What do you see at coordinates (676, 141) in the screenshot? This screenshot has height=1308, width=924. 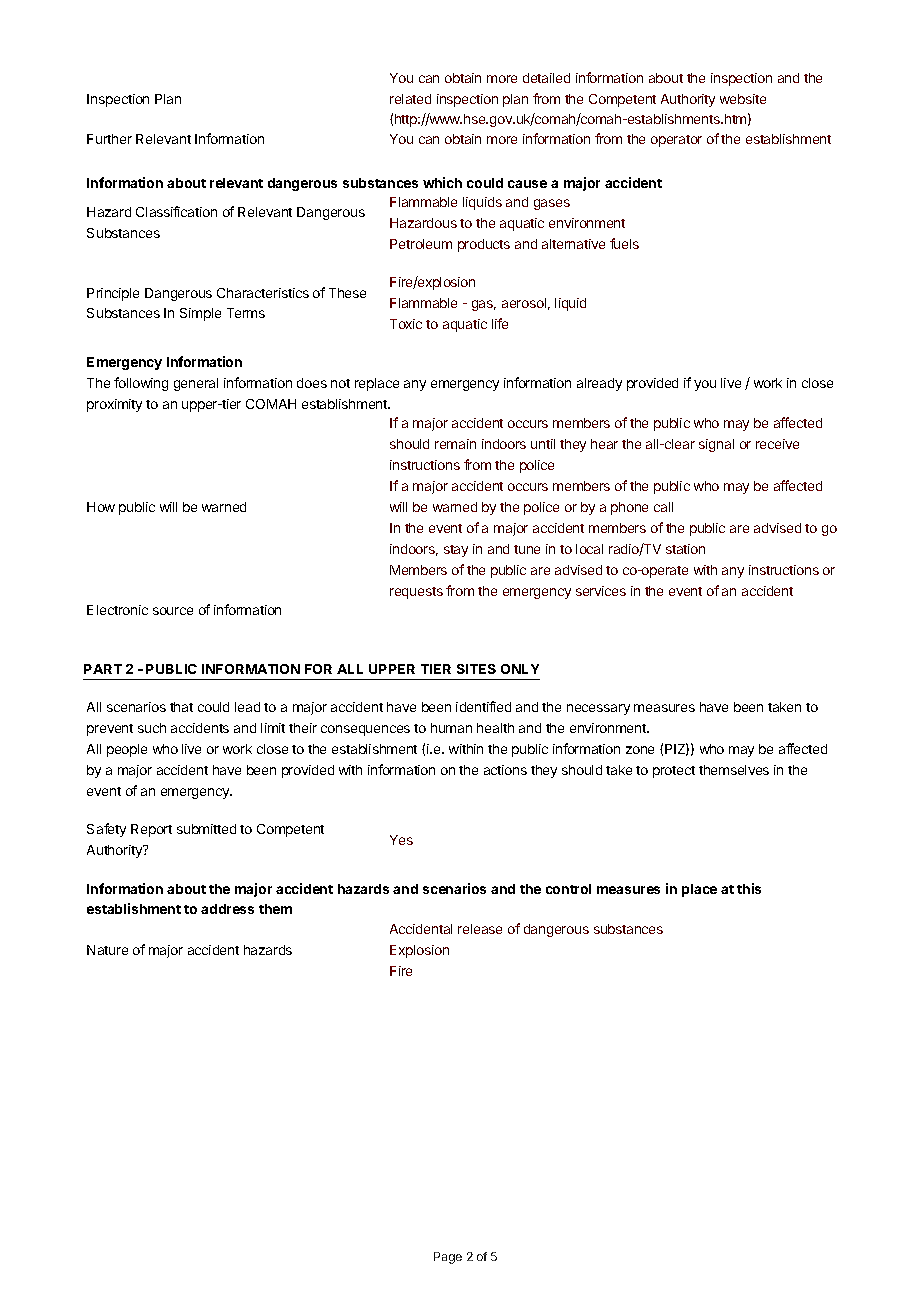 I see `operator` at bounding box center [676, 141].
